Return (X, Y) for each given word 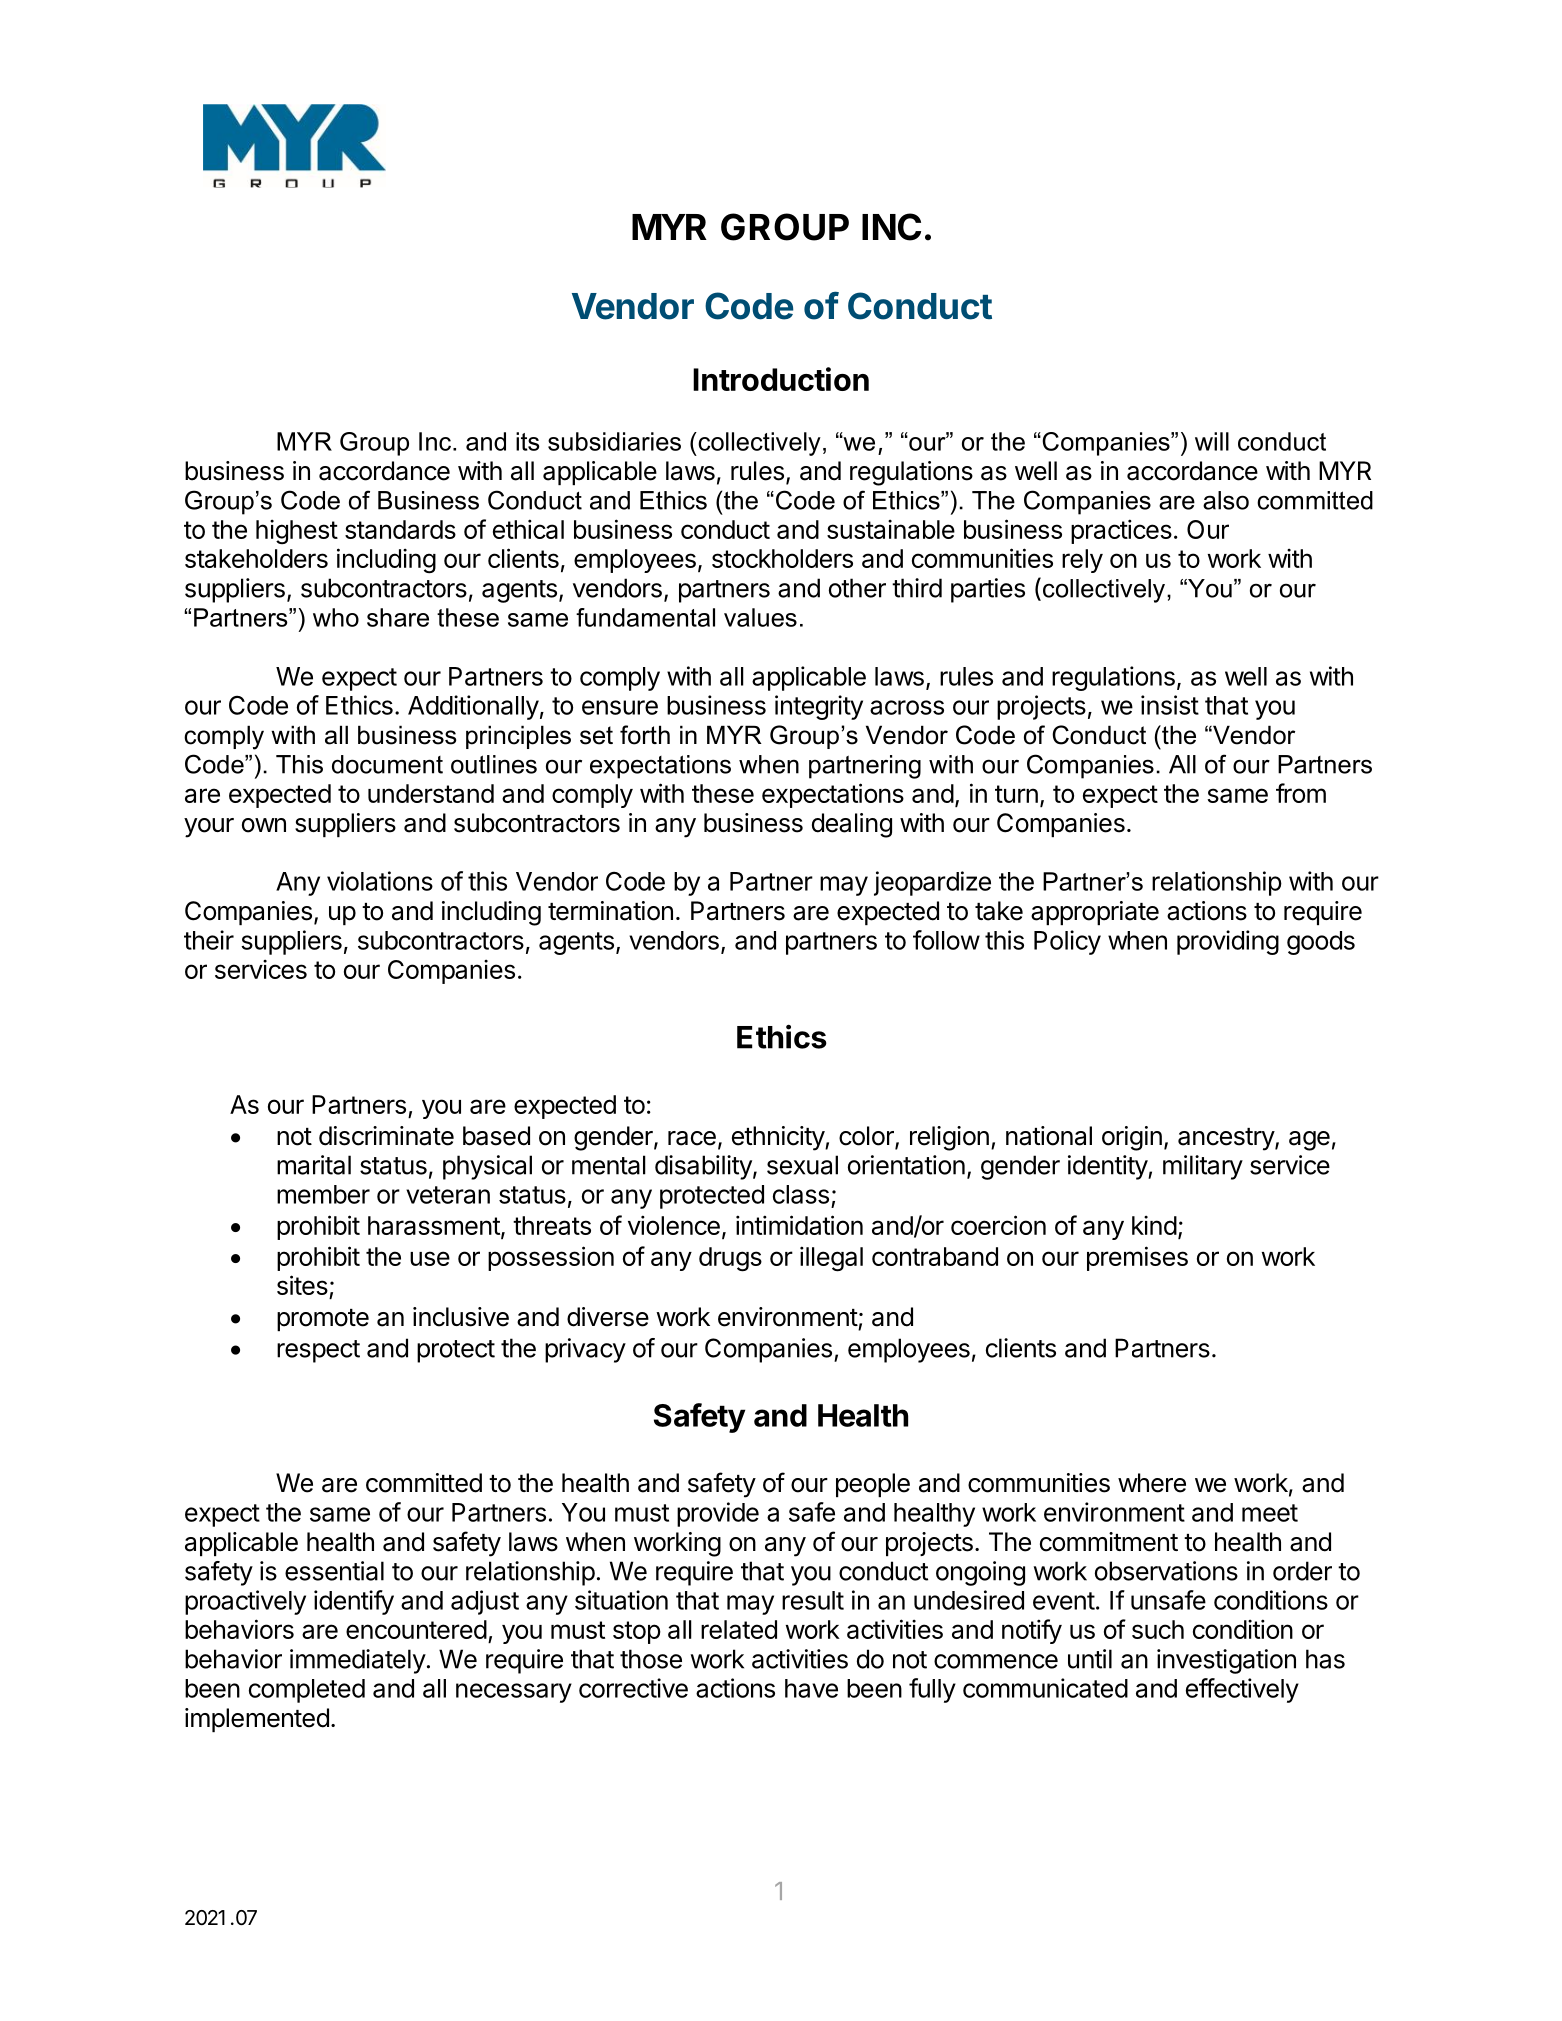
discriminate (386, 1136)
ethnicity (779, 1138)
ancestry (1227, 1139)
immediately (358, 1661)
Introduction (781, 379)
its (528, 441)
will (1212, 441)
